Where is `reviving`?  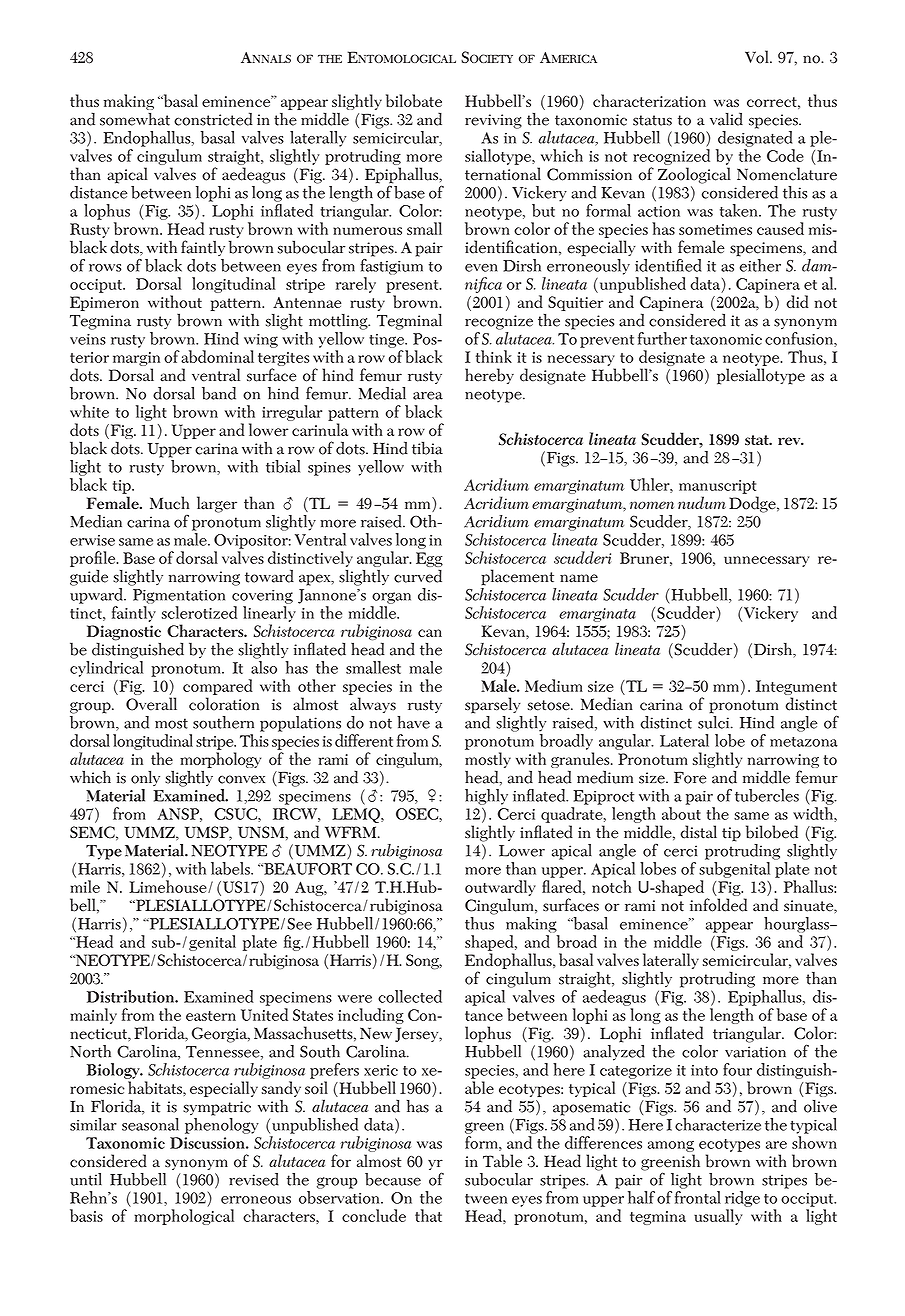
reviving is located at coordinates (493, 121).
